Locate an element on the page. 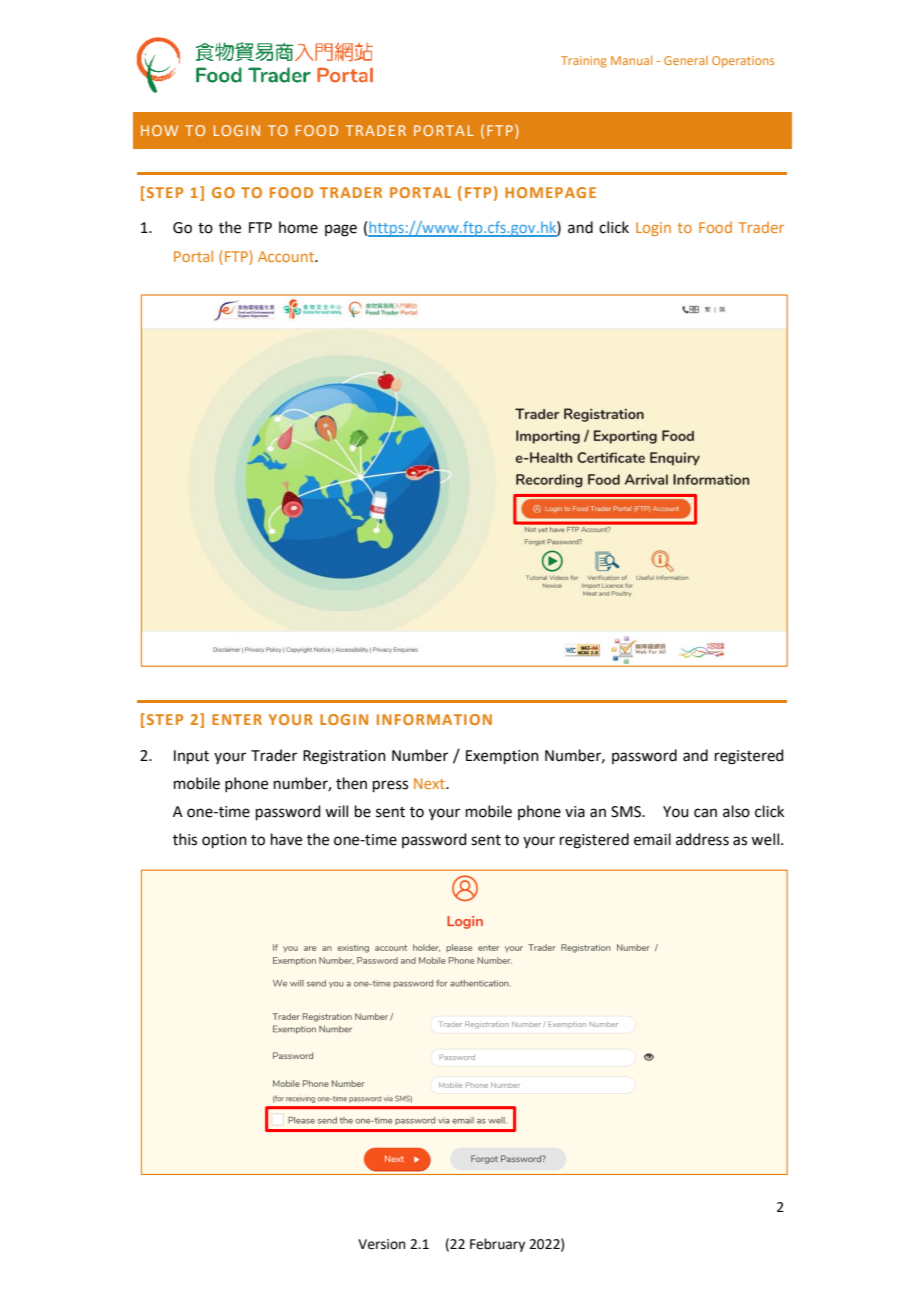  HOW is located at coordinates (159, 130).
